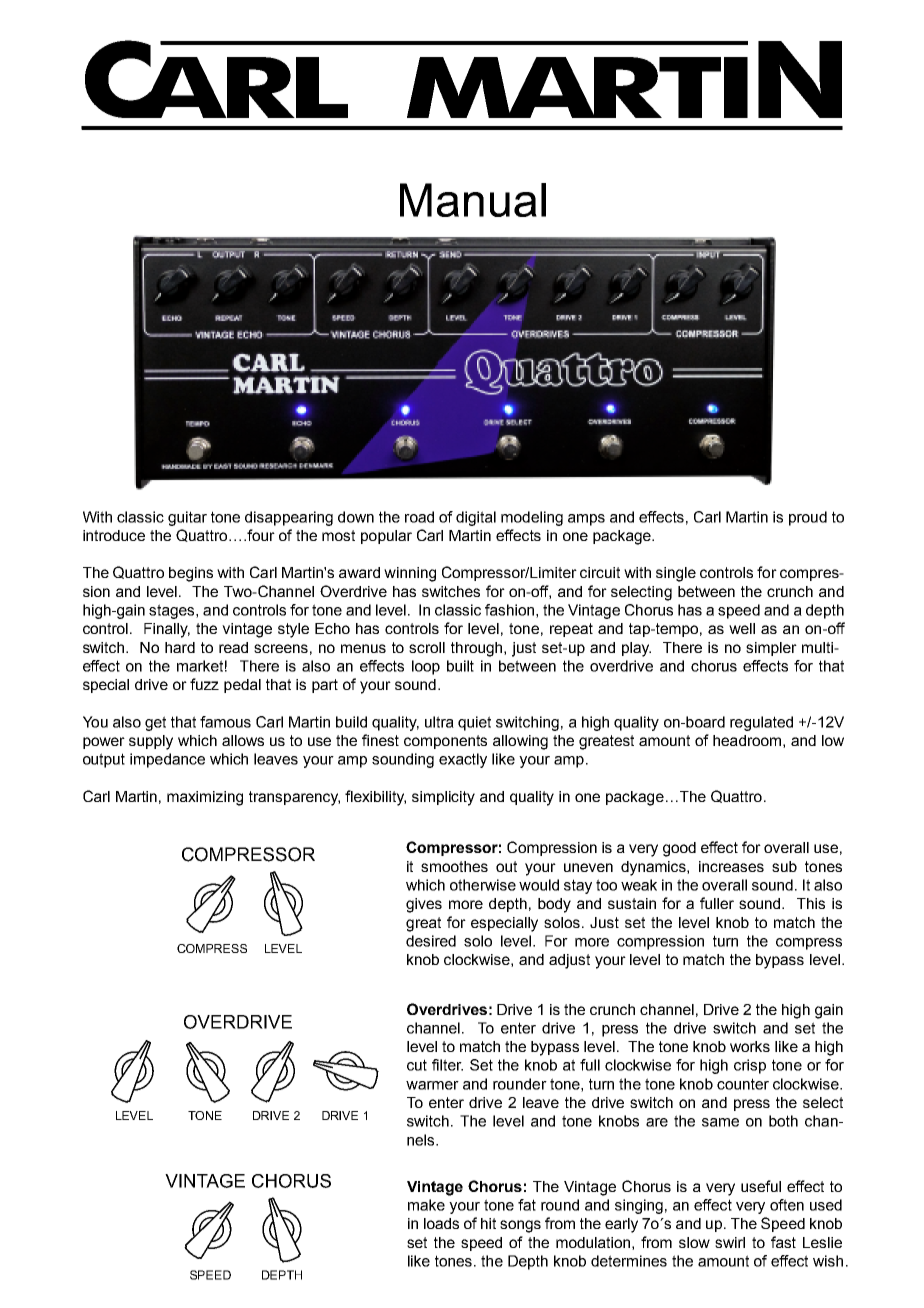 Image resolution: width=924 pixels, height=1308 pixels. Describe the element at coordinates (808, 518) in the document. I see `proud` at that location.
